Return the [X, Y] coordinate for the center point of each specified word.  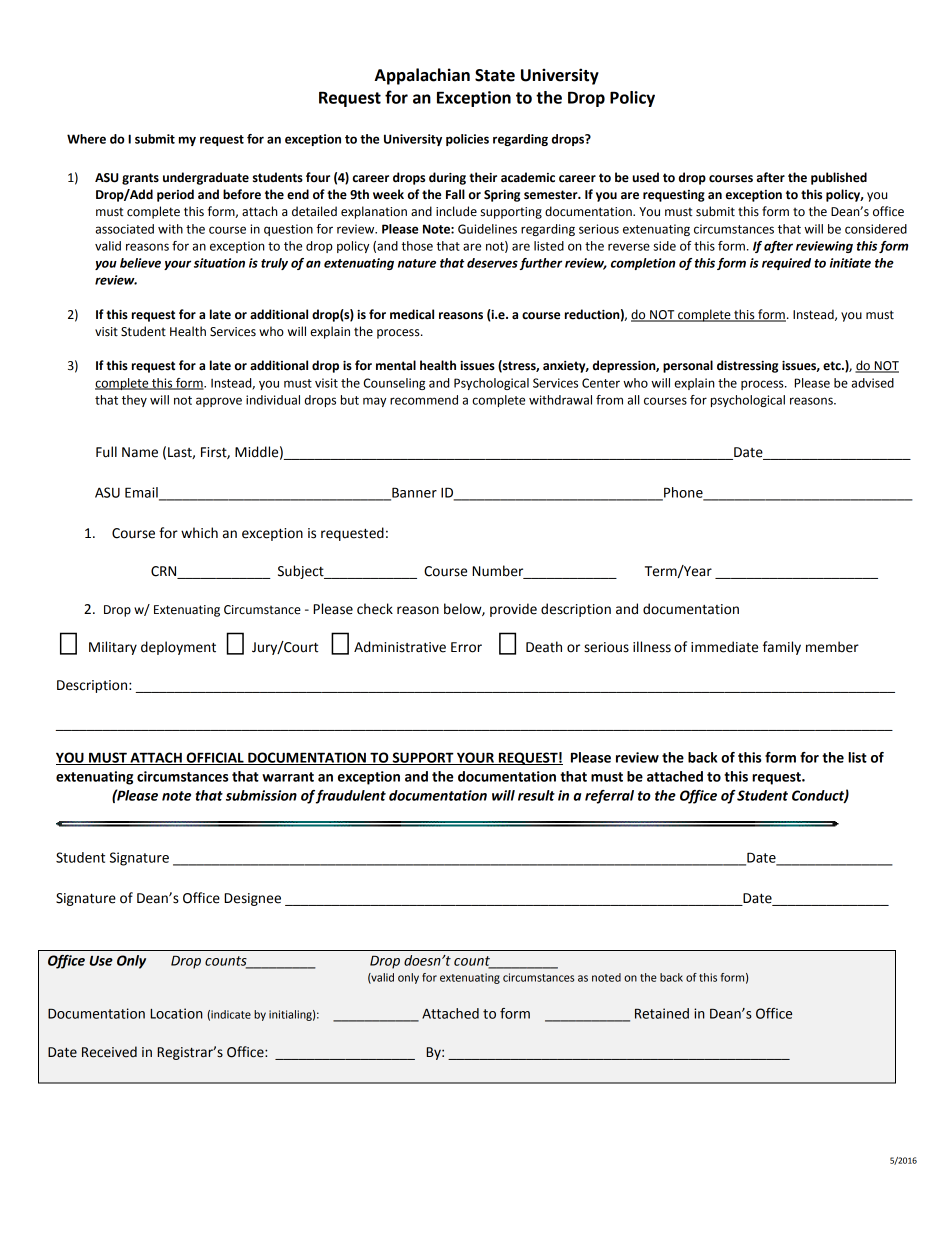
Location [176, 1013]
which [199, 533]
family [782, 648]
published [839, 178]
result [536, 795]
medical [412, 314]
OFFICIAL [215, 758]
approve [219, 402]
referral [609, 797]
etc [833, 366]
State [495, 75]
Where [86, 139]
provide [513, 610]
